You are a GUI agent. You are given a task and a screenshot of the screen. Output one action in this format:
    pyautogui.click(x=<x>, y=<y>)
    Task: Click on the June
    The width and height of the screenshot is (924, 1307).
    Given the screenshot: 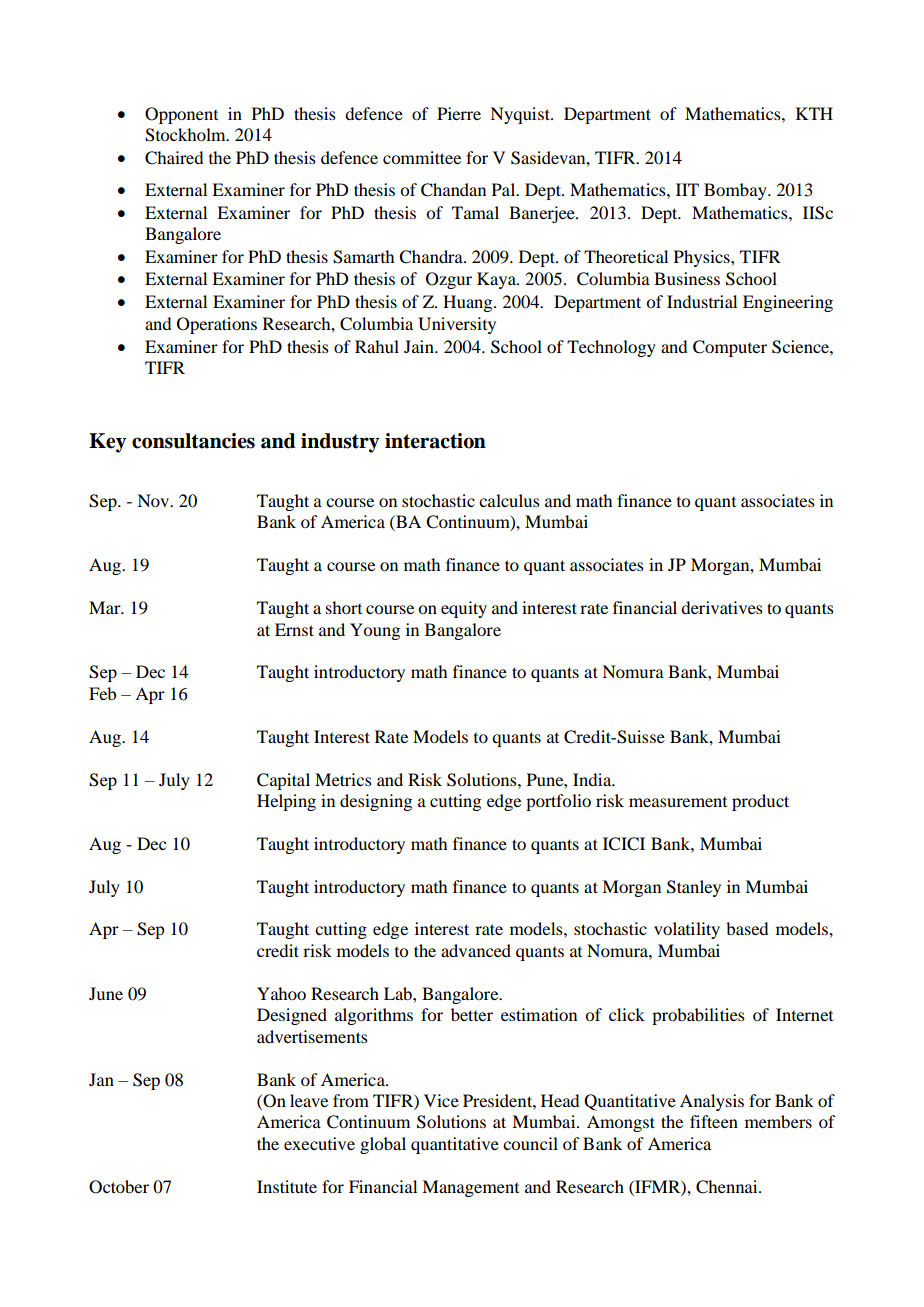 What is the action you would take?
    pyautogui.click(x=106, y=993)
